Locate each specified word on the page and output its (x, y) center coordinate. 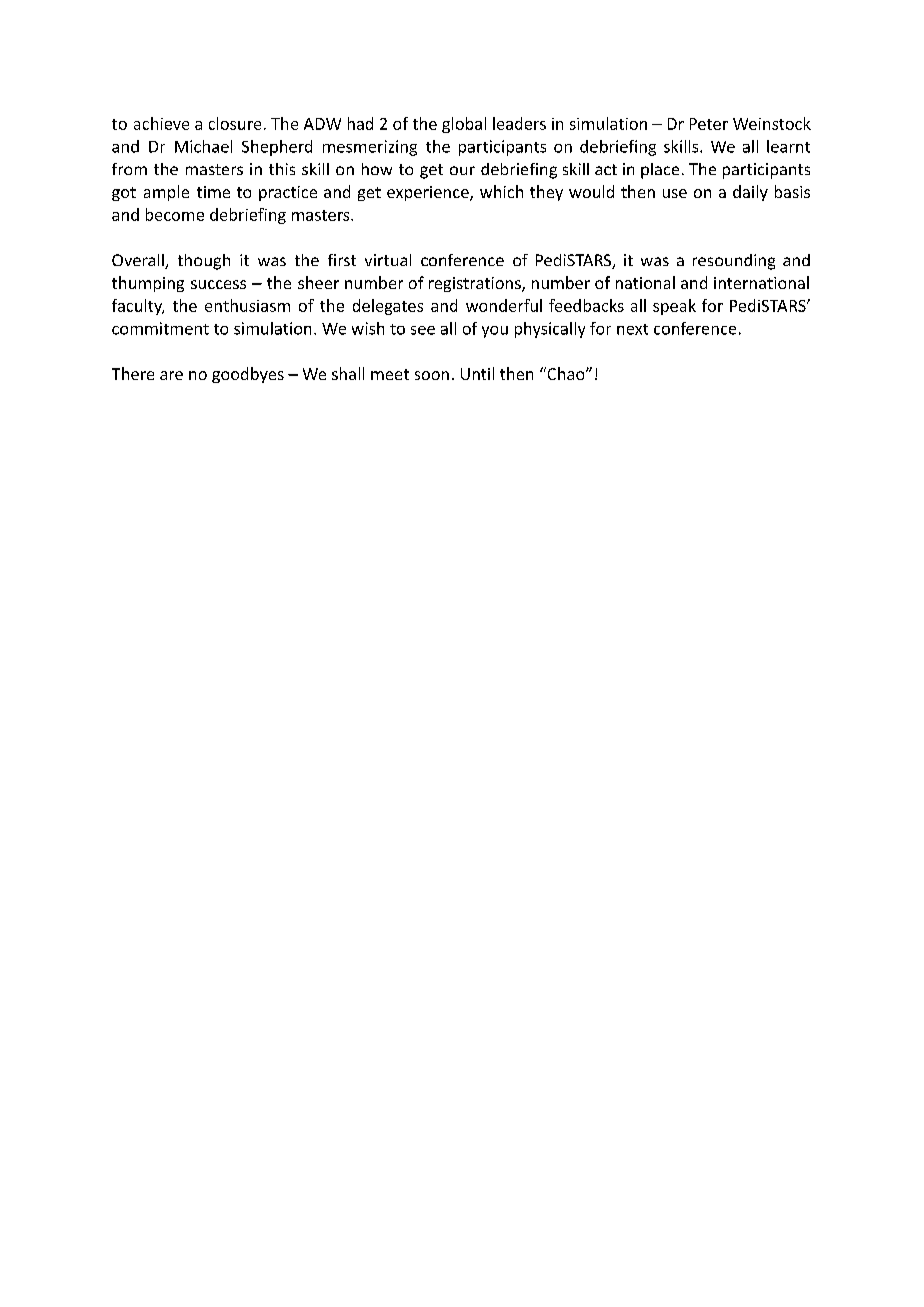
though (204, 262)
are (171, 375)
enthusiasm (247, 305)
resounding (734, 262)
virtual (388, 260)
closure (235, 123)
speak (674, 307)
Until (477, 373)
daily (750, 193)
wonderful (504, 305)
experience (429, 193)
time (213, 192)
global (464, 125)
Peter (709, 124)
